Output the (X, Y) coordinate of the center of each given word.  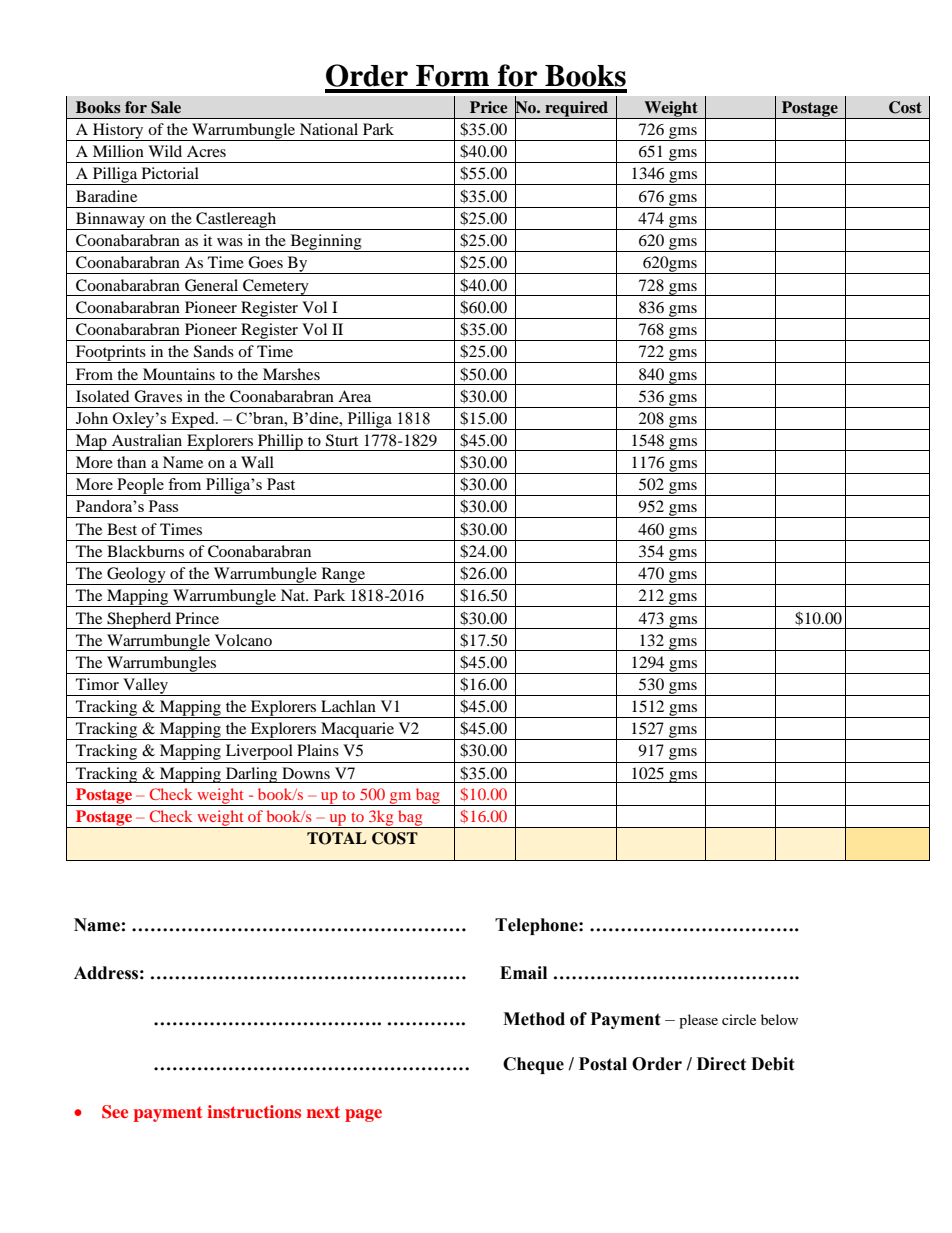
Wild (165, 151)
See (115, 1112)
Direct (721, 1064)
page (363, 1115)
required (577, 110)
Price (488, 107)
